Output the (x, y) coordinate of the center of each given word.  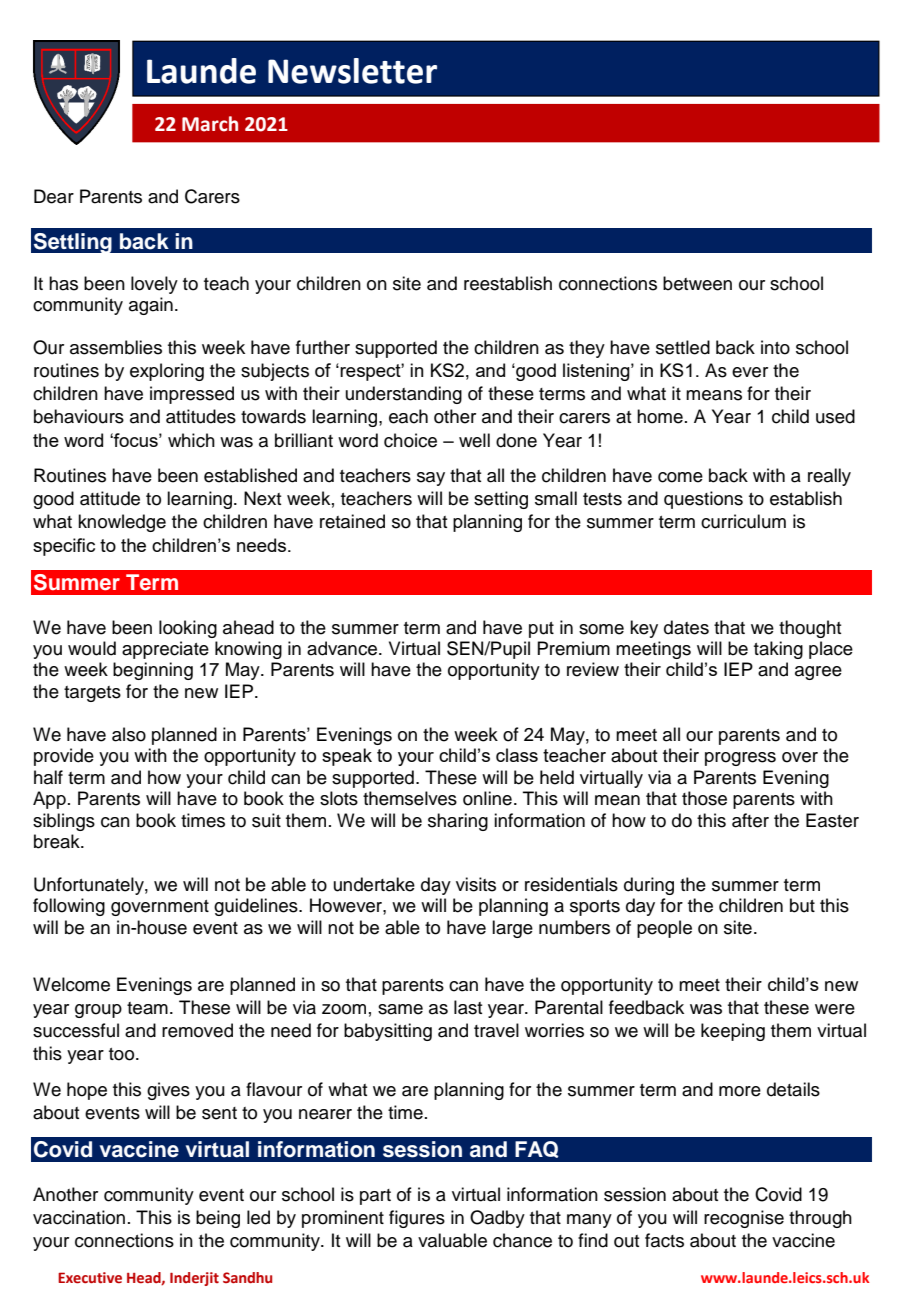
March (210, 124)
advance (342, 648)
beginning (153, 671)
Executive (90, 1278)
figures (417, 1219)
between (697, 283)
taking (778, 650)
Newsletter (352, 71)
